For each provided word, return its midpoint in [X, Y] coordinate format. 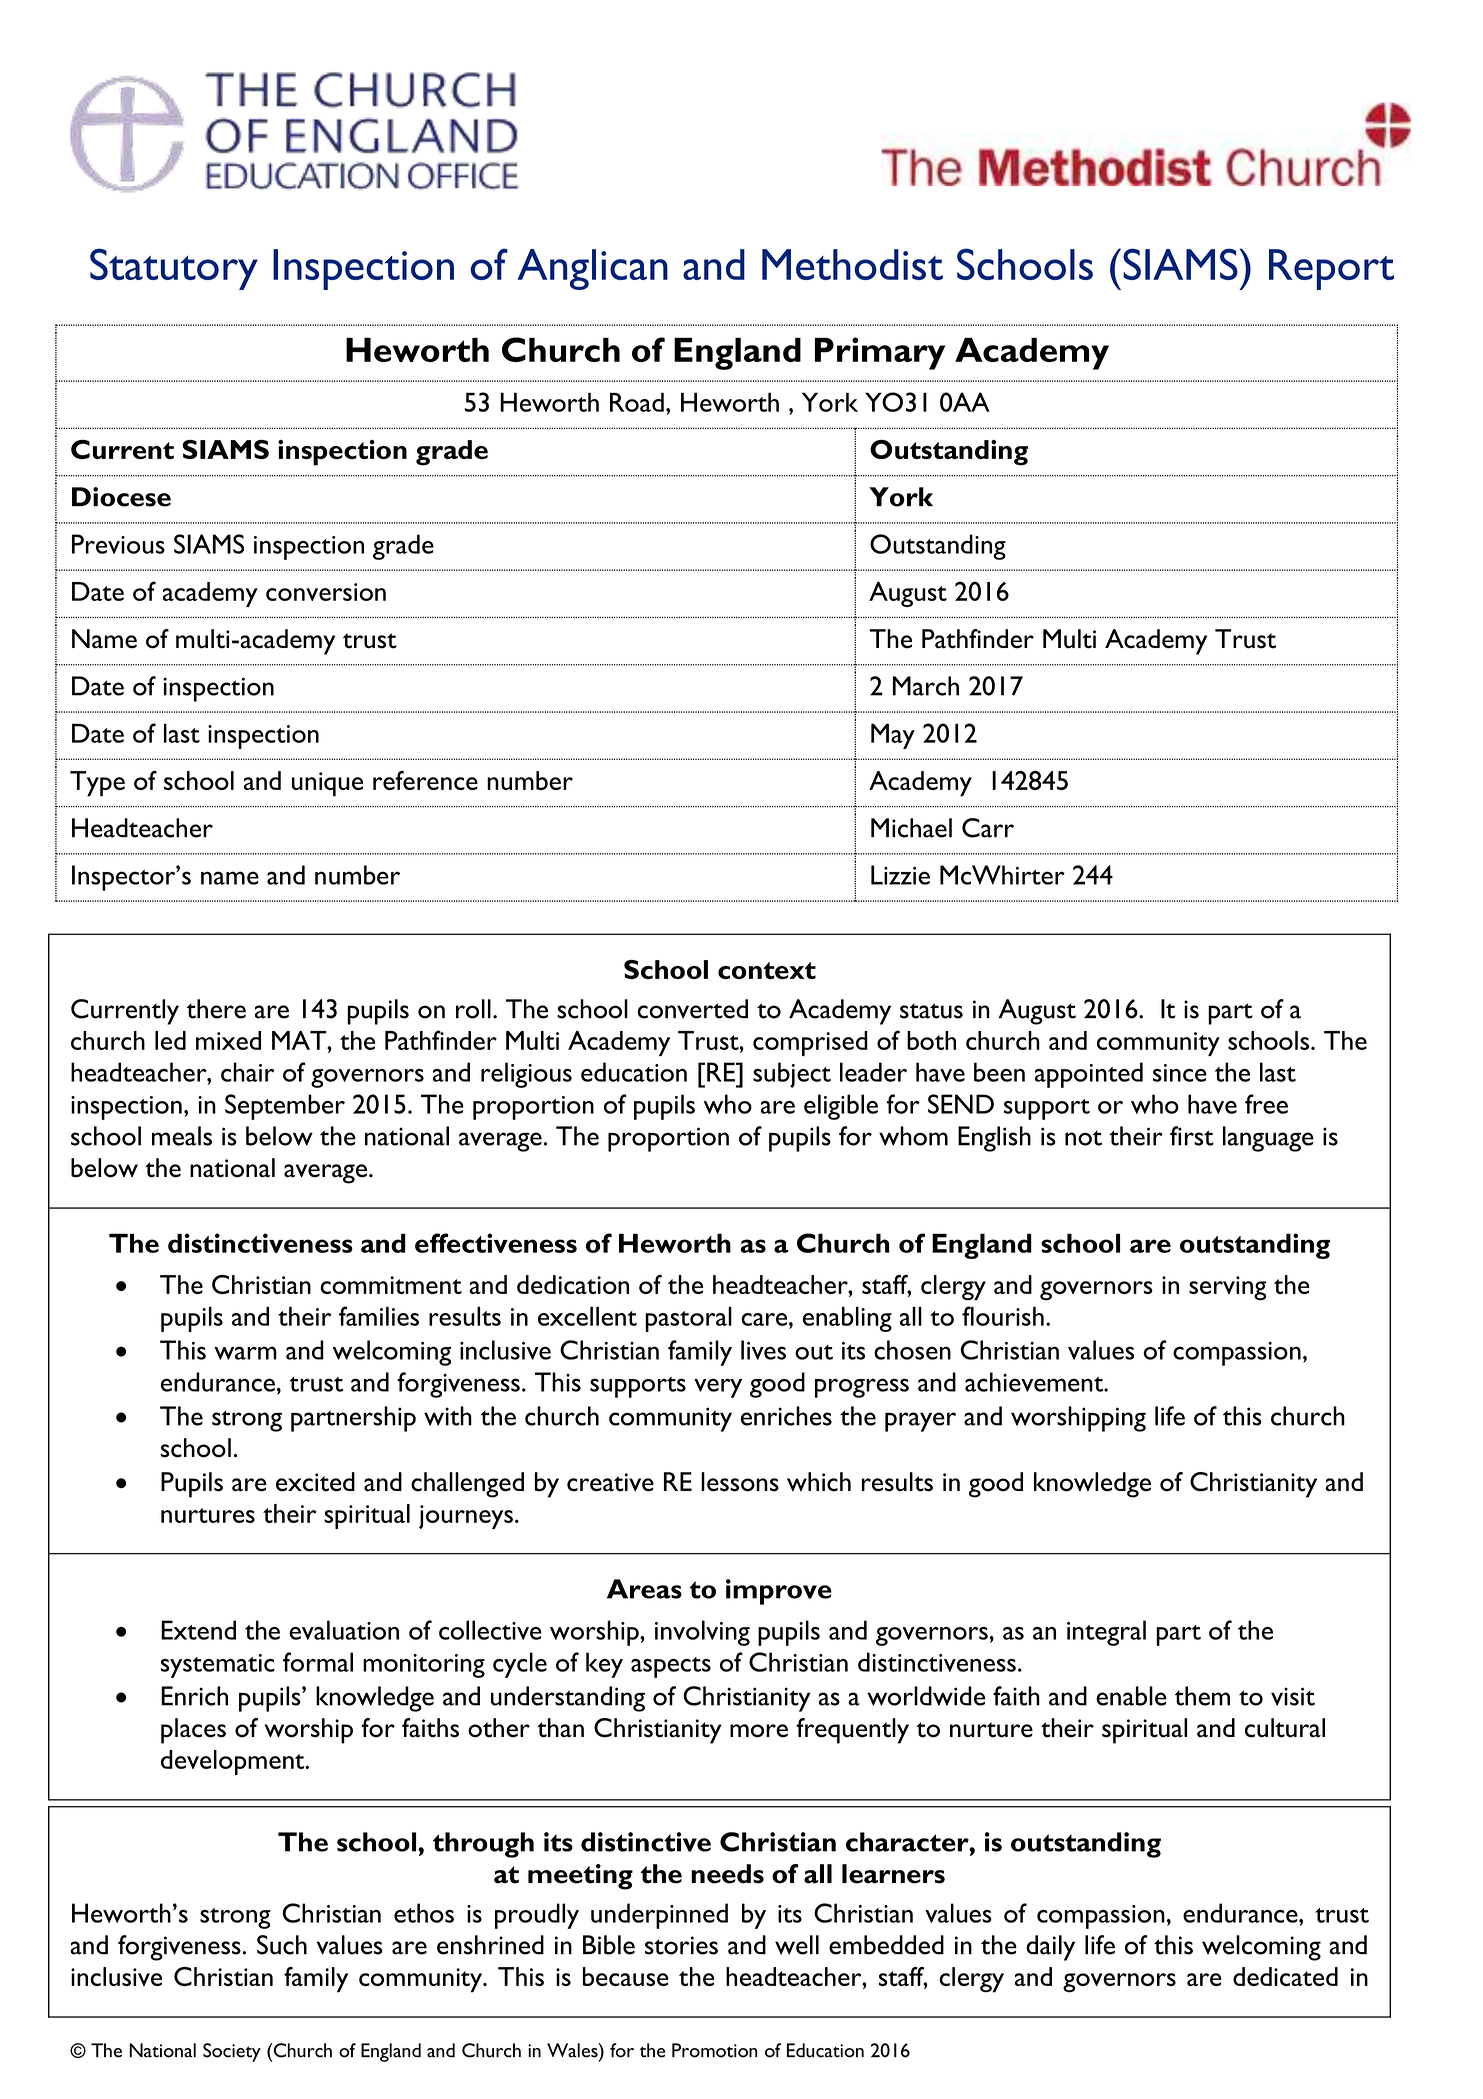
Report [1331, 269]
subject [792, 1075]
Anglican [592, 269]
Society [232, 2052]
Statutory [174, 269]
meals [182, 1136]
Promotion [715, 2050]
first [1192, 1136]
